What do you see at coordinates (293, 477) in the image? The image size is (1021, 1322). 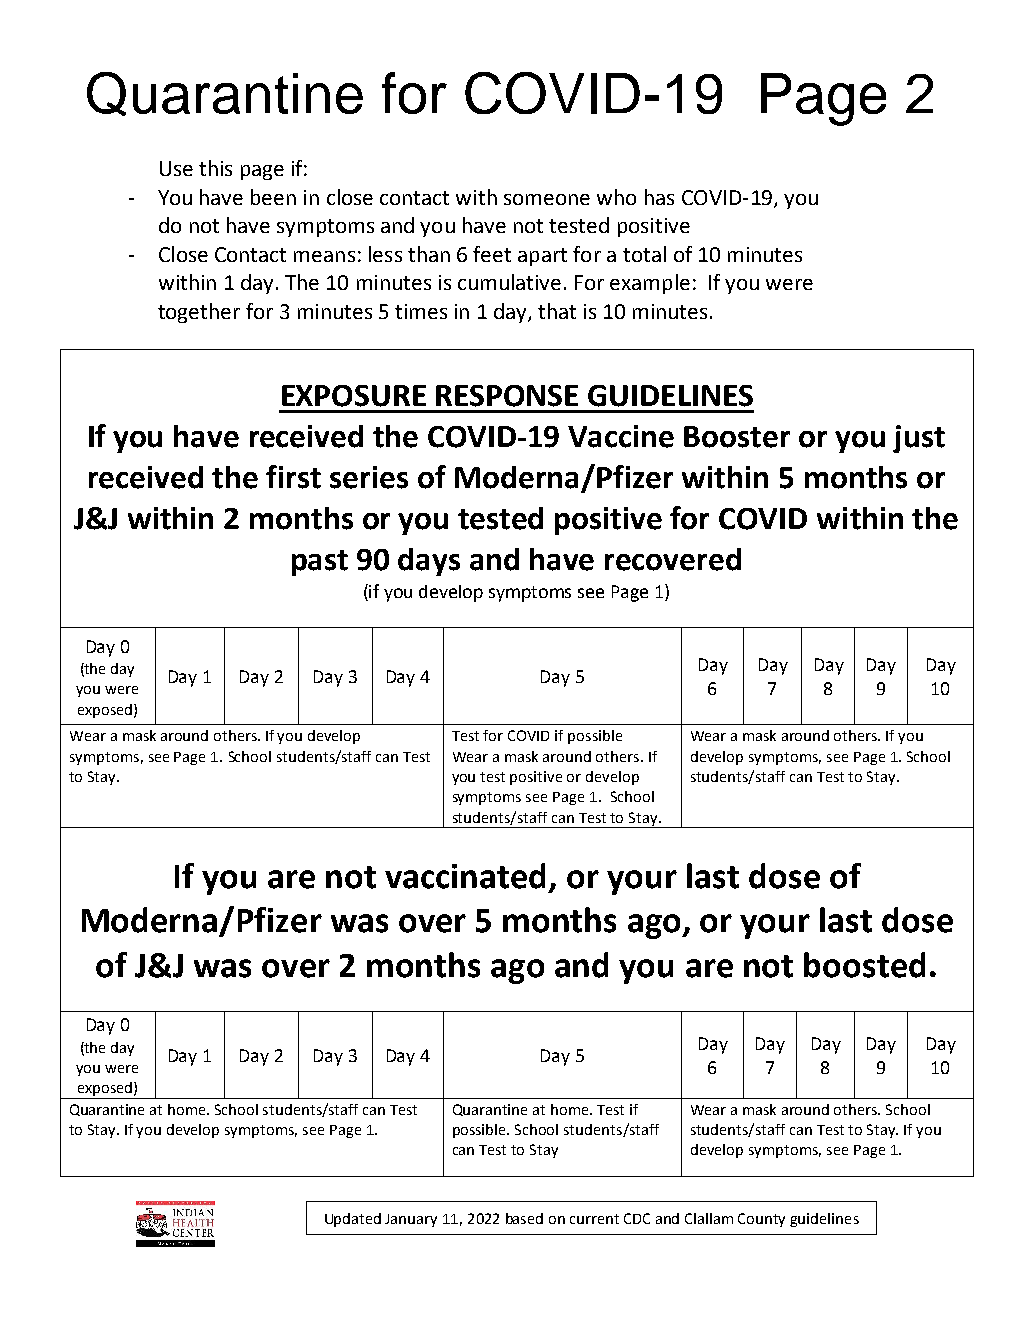 I see `first` at bounding box center [293, 477].
